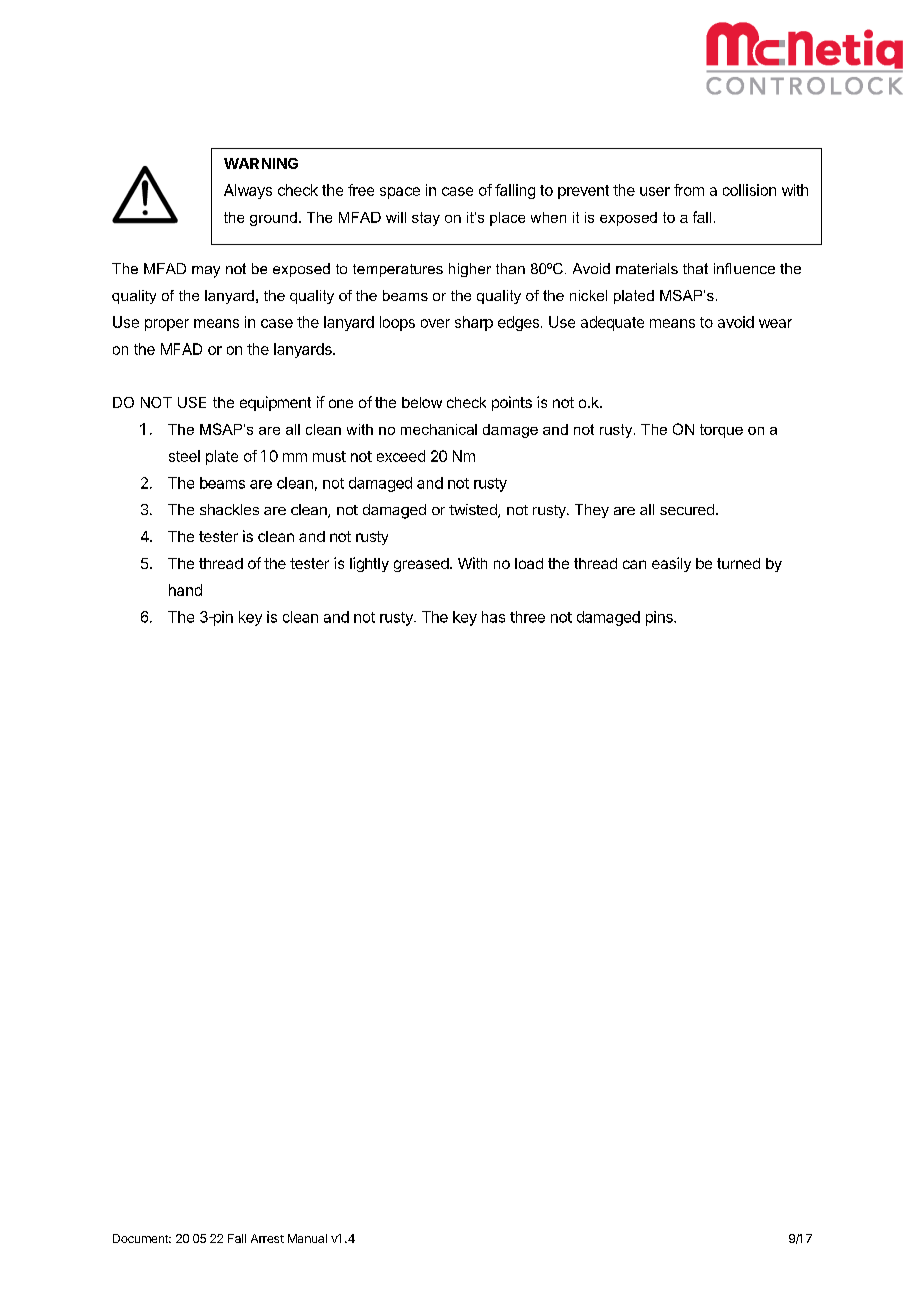  I want to click on Arrest, so click(267, 1238).
